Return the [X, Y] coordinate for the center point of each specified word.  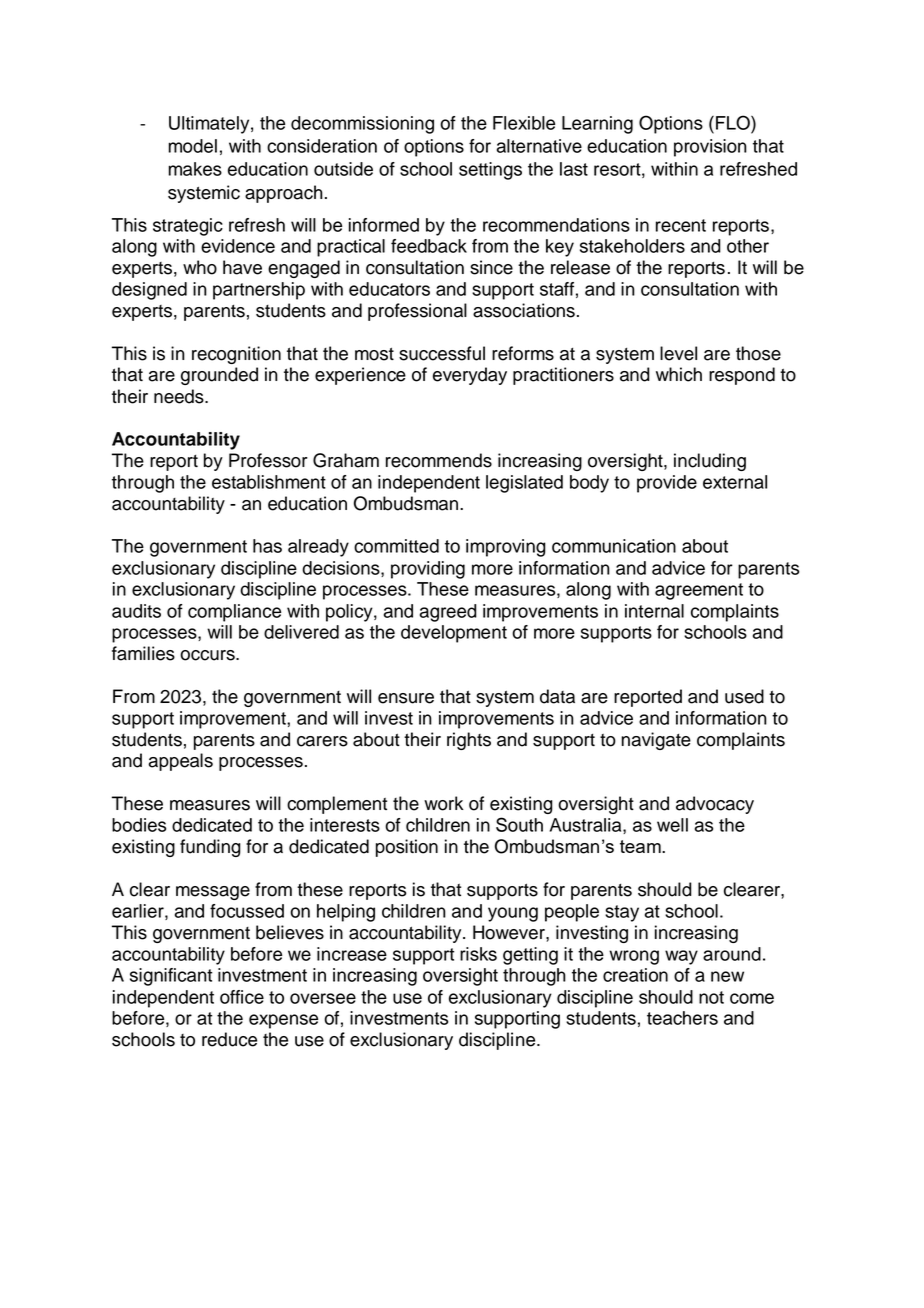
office [242, 997]
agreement [699, 591]
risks [478, 954]
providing [428, 570]
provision [710, 148]
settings [490, 171]
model [192, 146]
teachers [682, 1018]
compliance [234, 613]
